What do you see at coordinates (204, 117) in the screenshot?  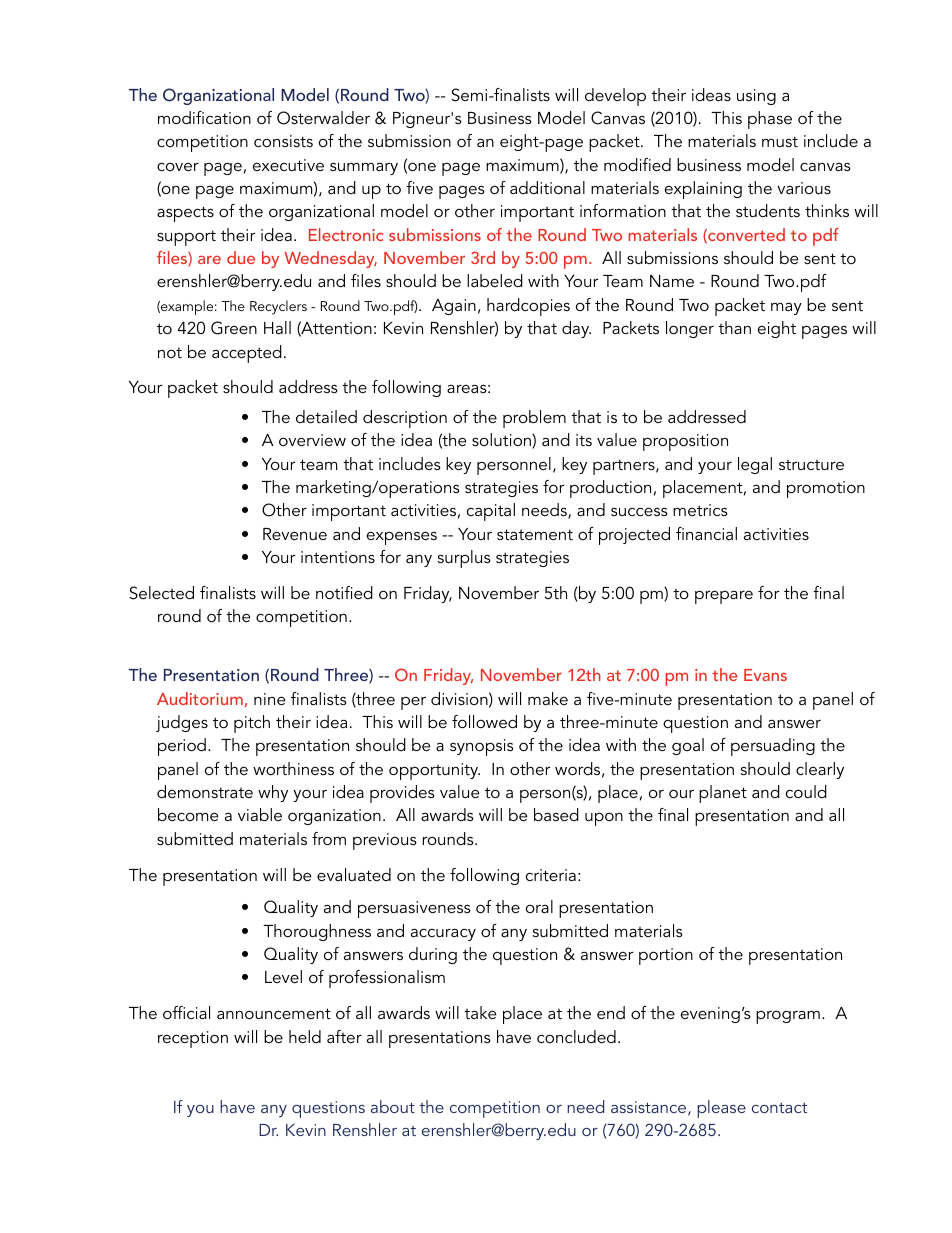 I see `modification` at bounding box center [204, 117].
